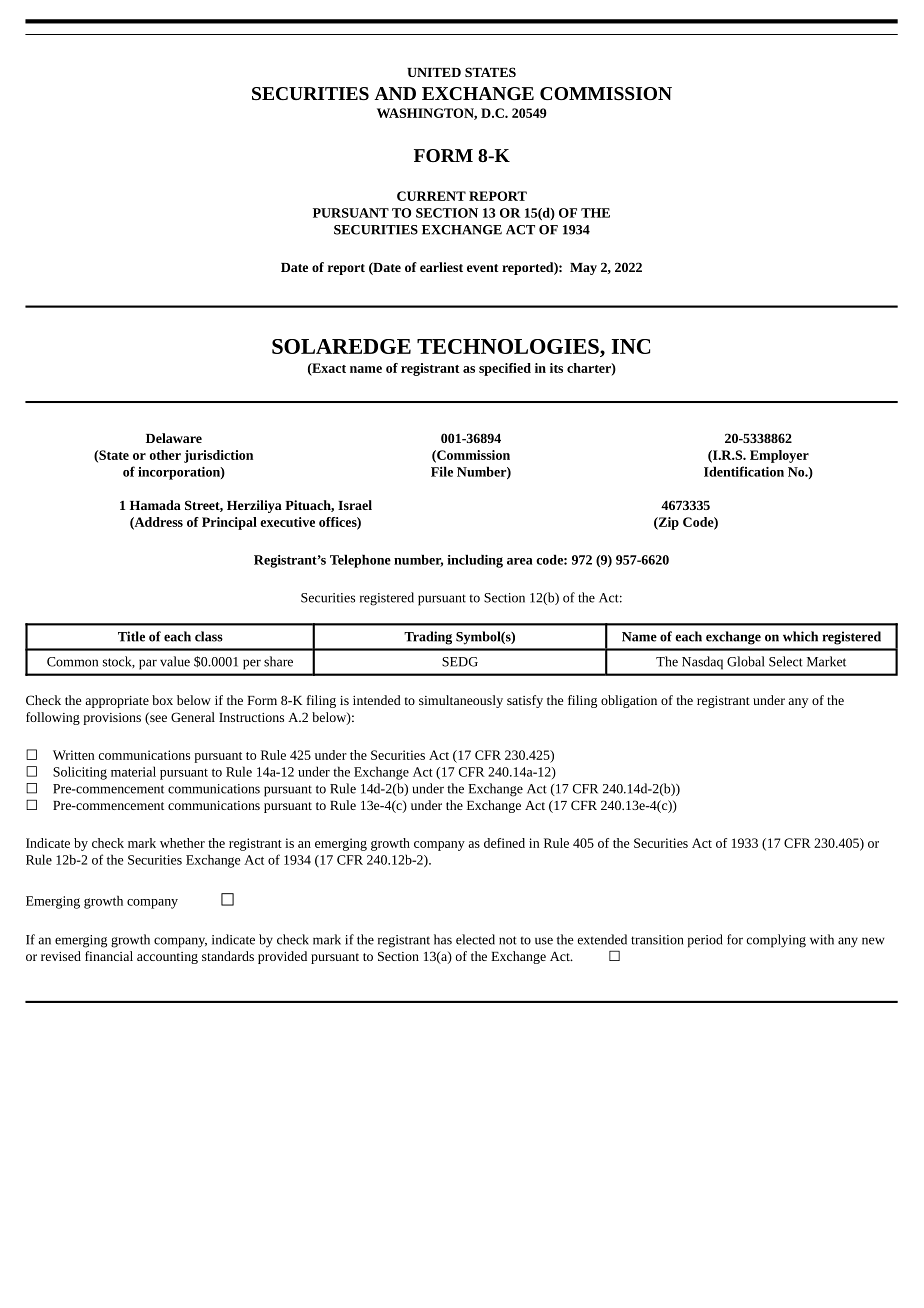 The height and width of the image is (1308, 924). Describe the element at coordinates (583, 269) in the image. I see `May` at that location.
